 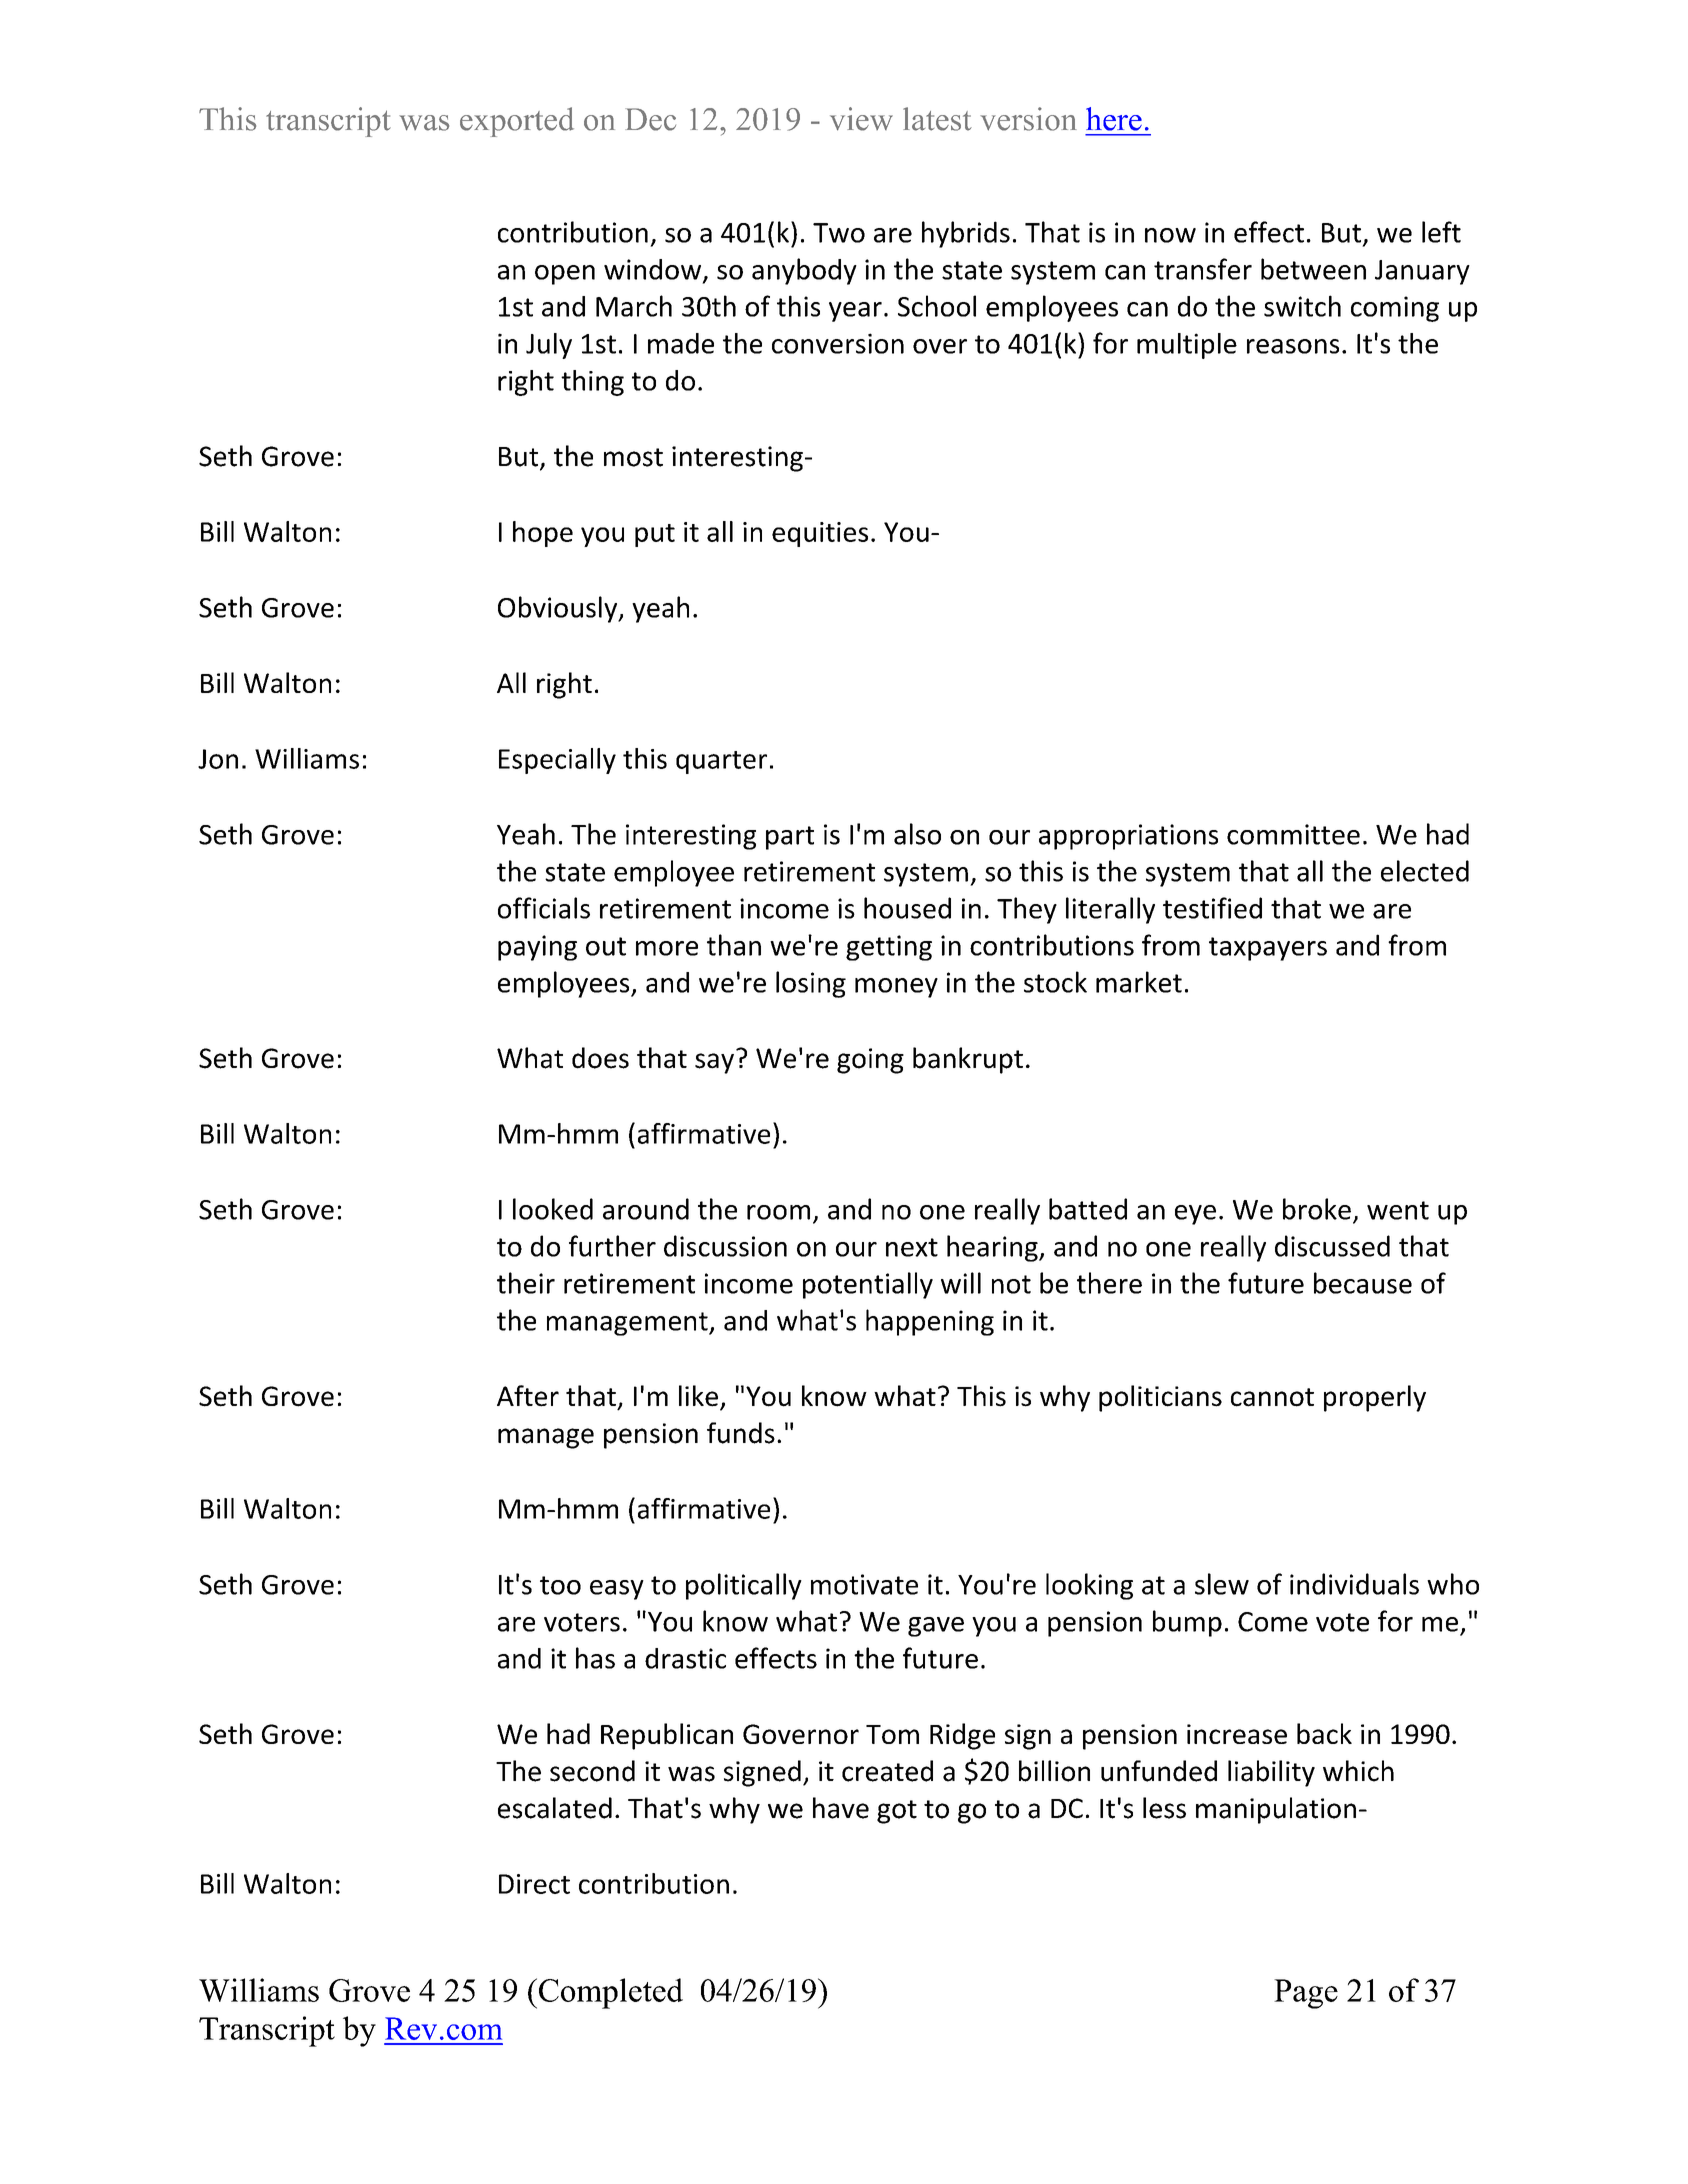 What do you see at coordinates (870, 1061) in the screenshot?
I see `going` at bounding box center [870, 1061].
